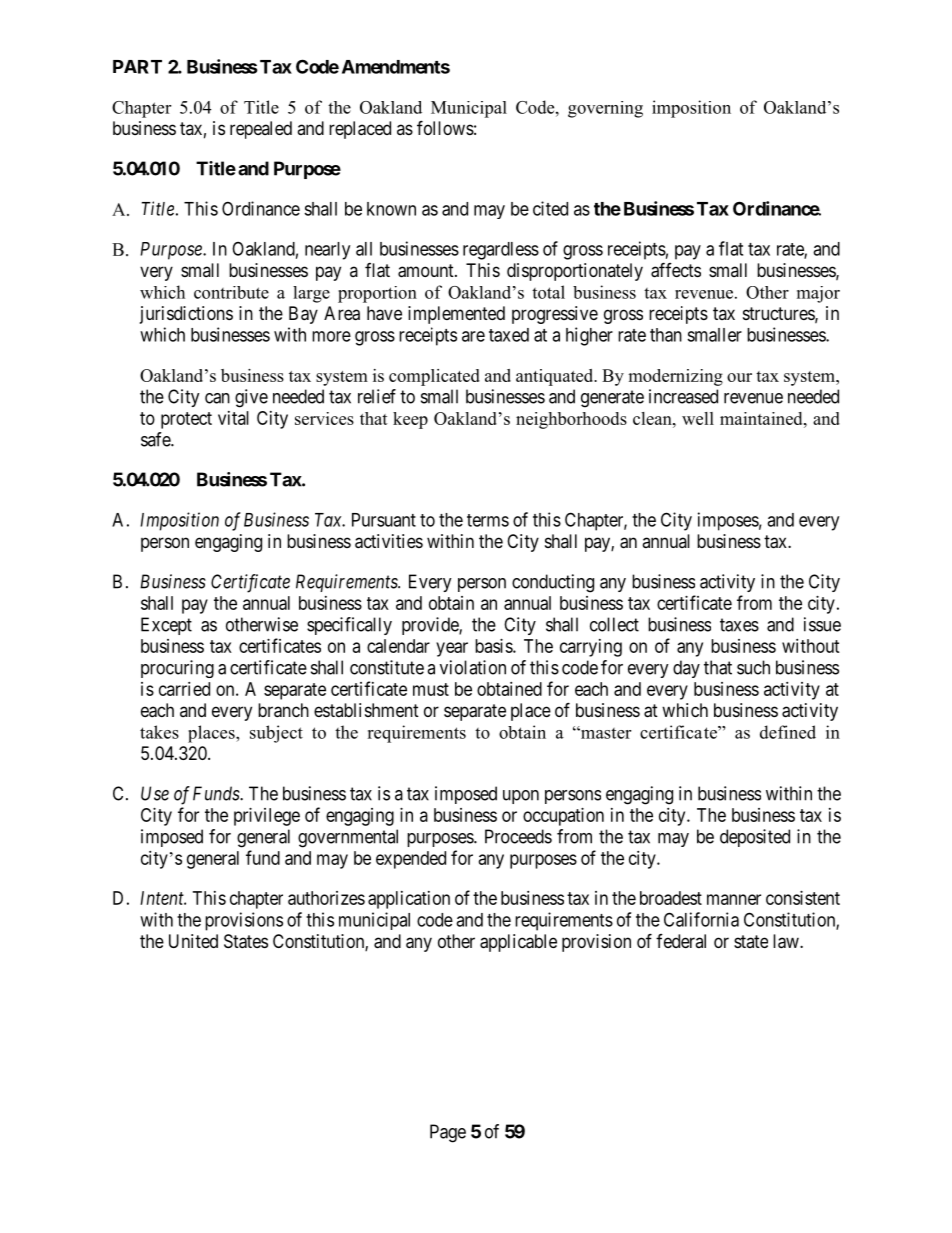 The image size is (952, 1233). Describe the element at coordinates (448, 1133) in the screenshot. I see `Page` at that location.
